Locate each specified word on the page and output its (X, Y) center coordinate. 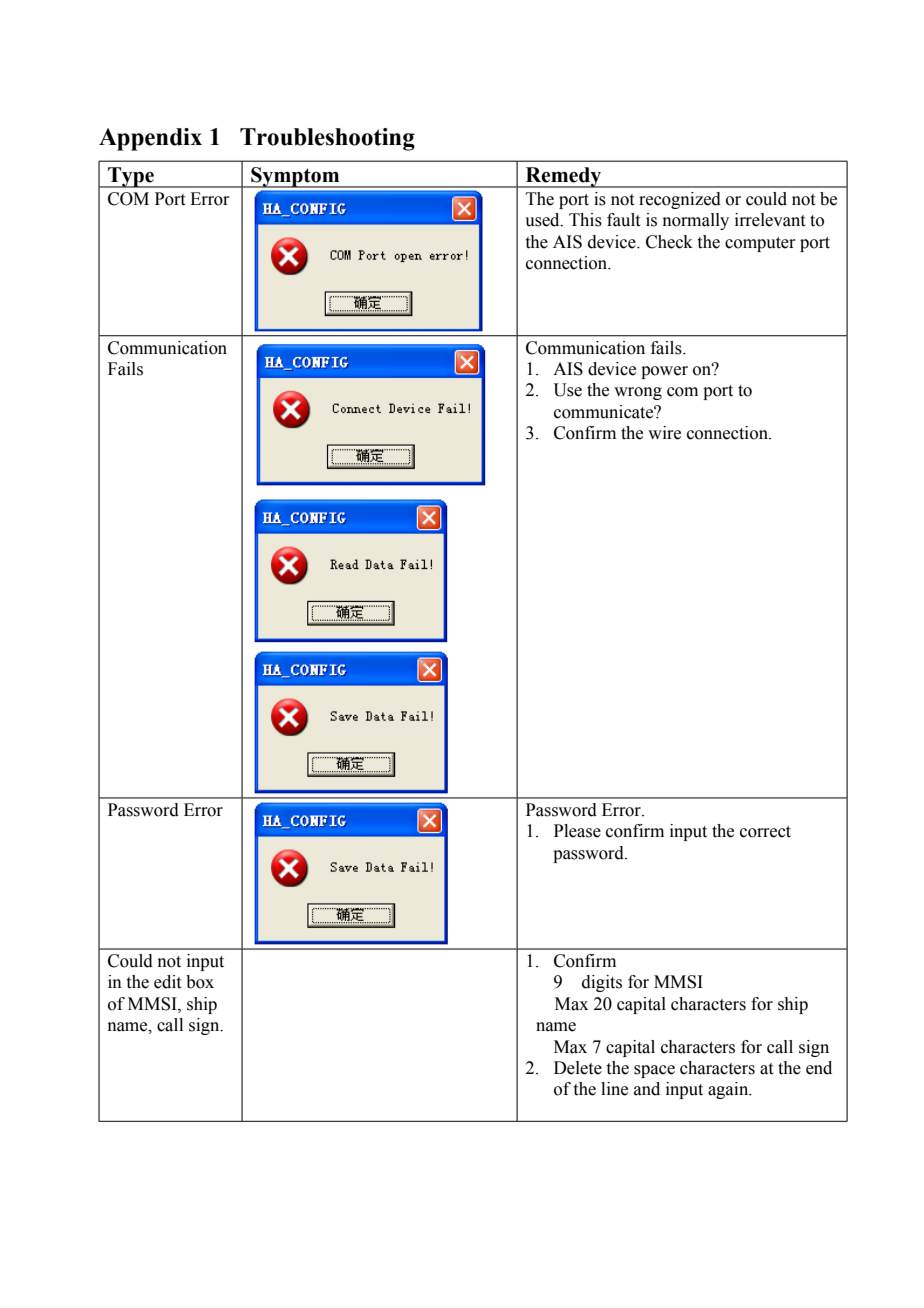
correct (765, 832)
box (200, 982)
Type (131, 177)
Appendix (150, 139)
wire (664, 433)
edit (167, 982)
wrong (638, 393)
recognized (680, 200)
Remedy (563, 177)
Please (577, 831)
